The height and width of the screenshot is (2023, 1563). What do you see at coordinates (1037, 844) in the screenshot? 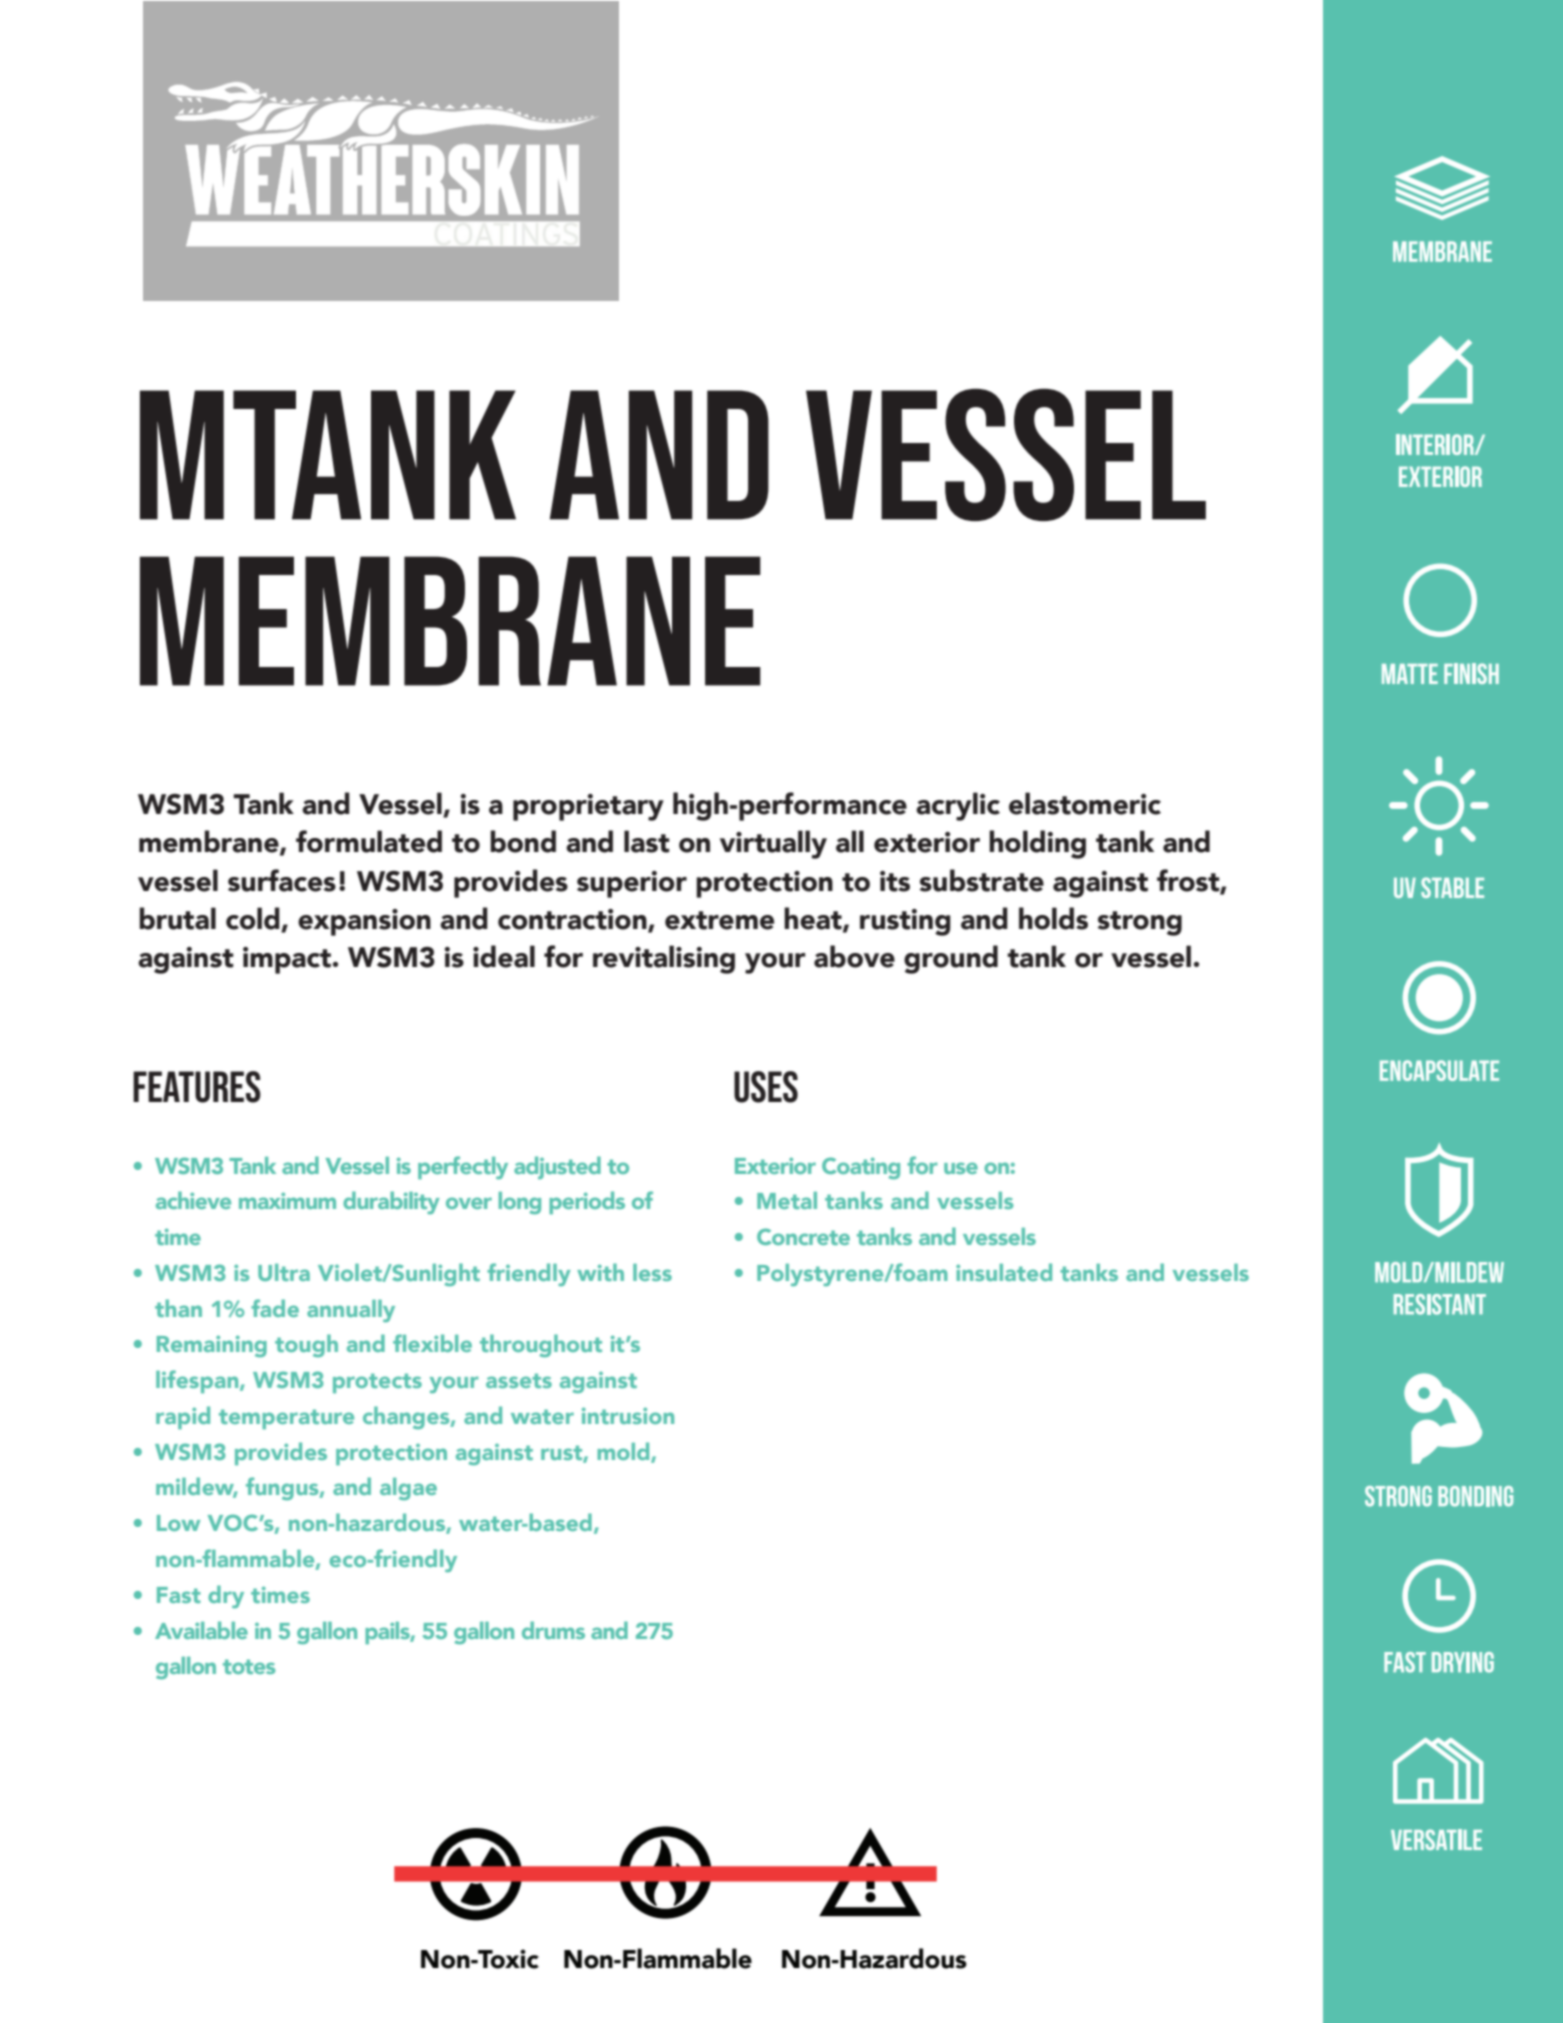
I see `holding` at bounding box center [1037, 844].
